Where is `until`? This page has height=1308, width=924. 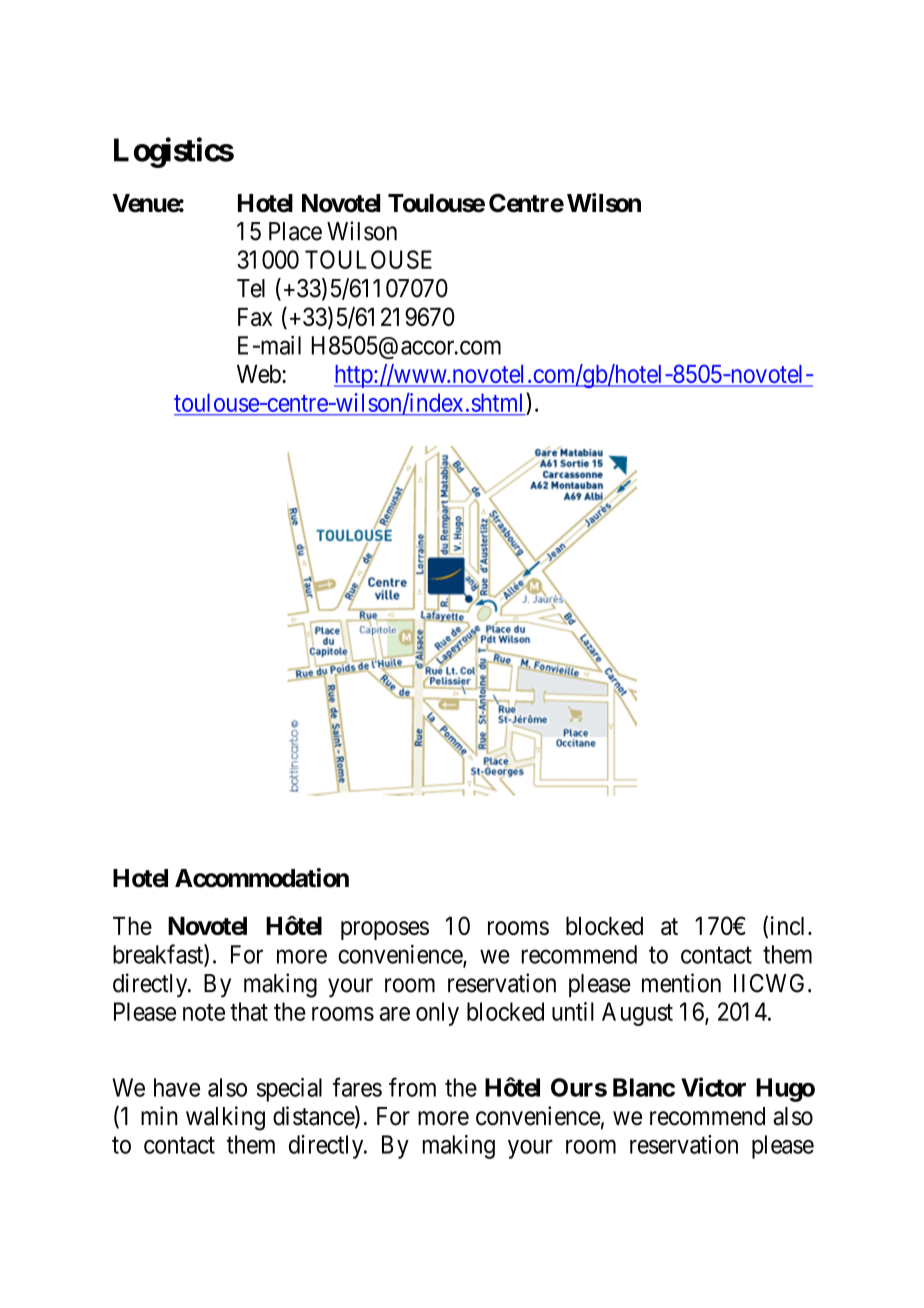
until is located at coordinates (573, 1011).
